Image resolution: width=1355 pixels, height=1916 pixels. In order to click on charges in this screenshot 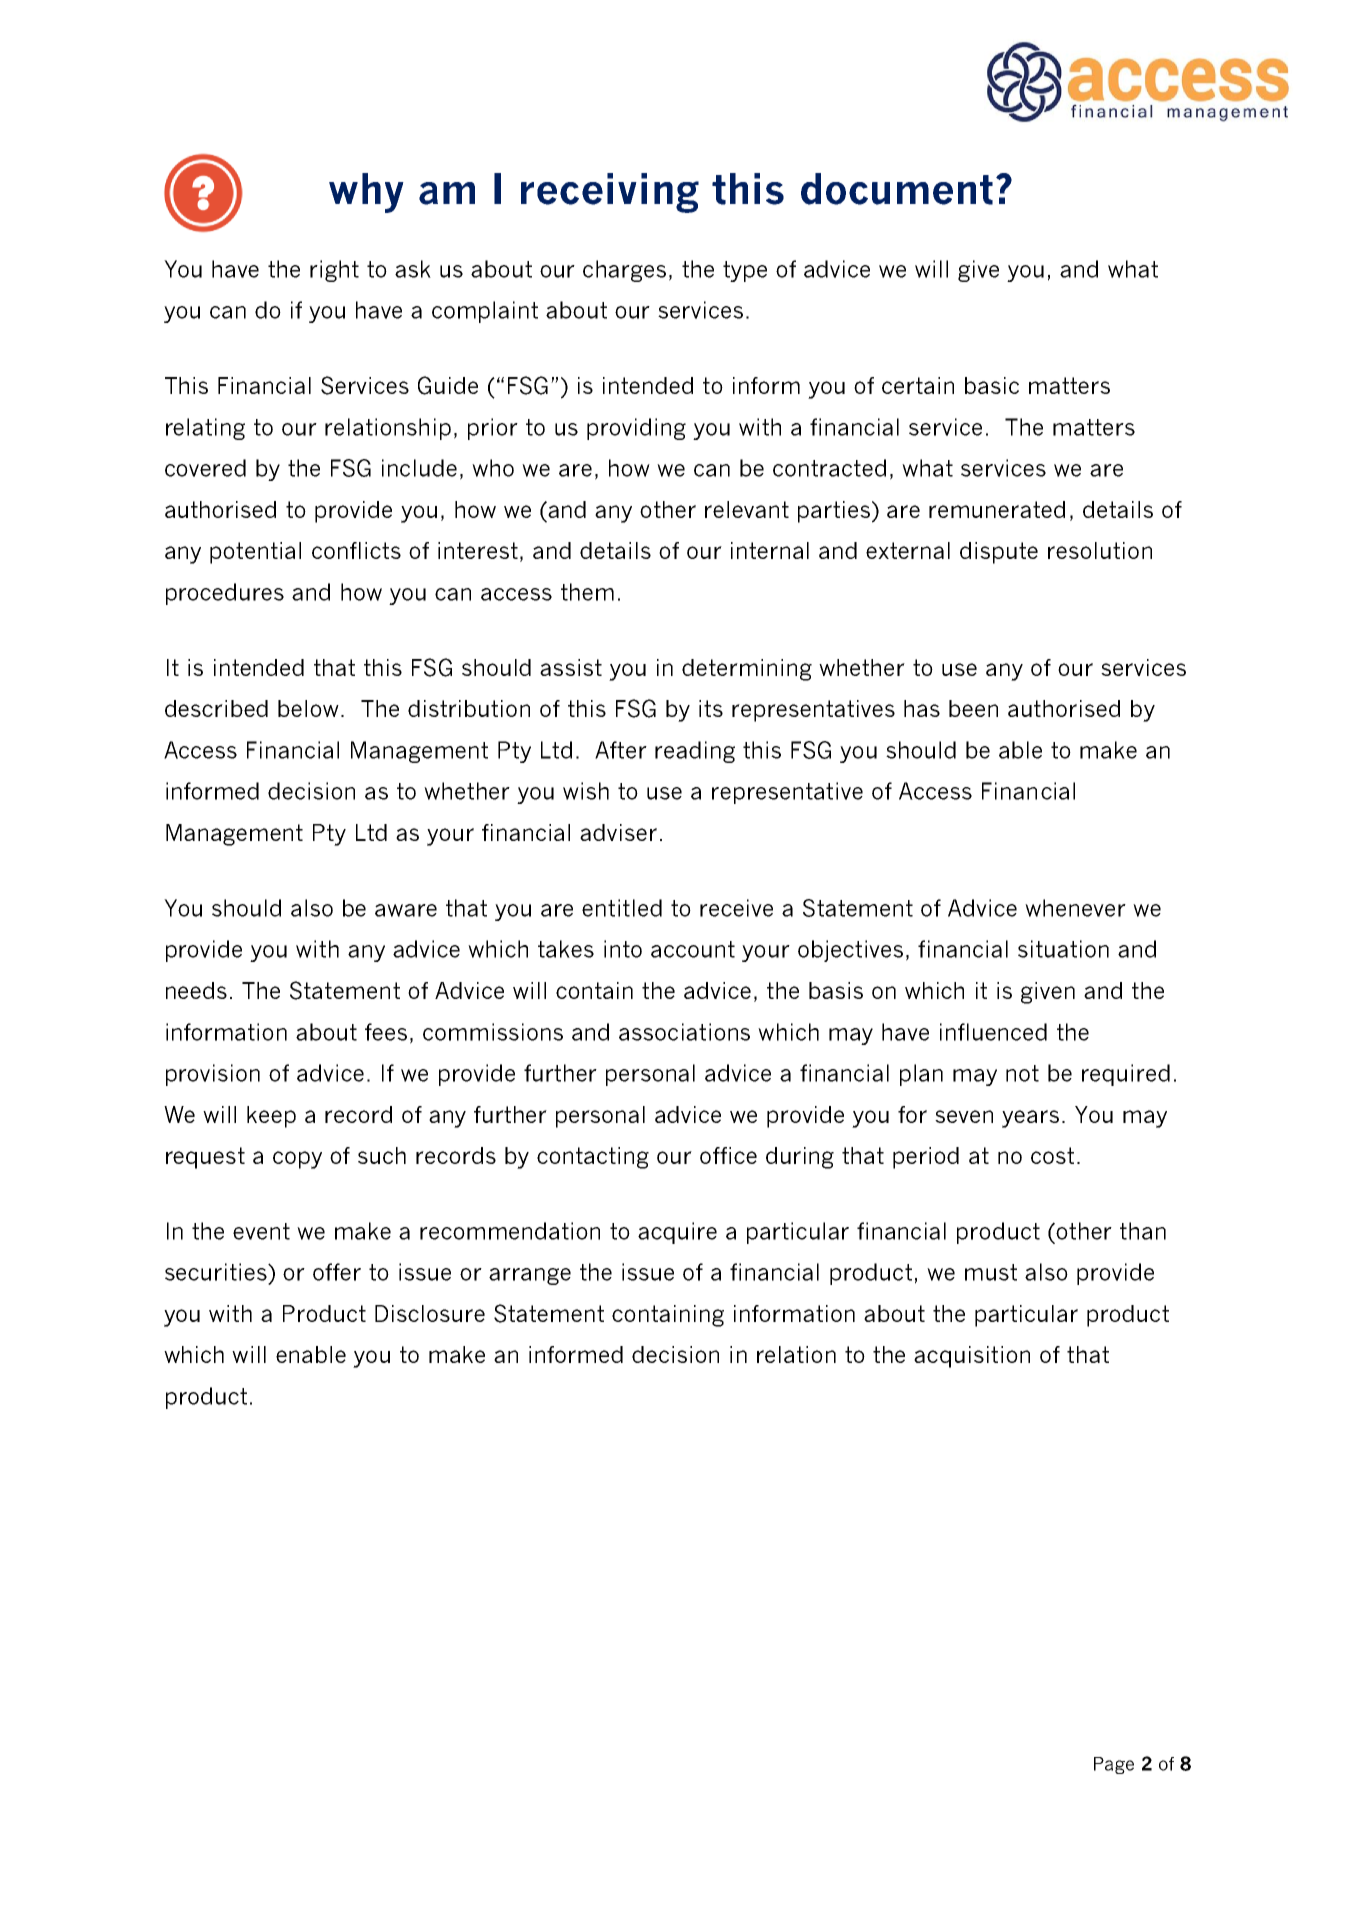, I will do `click(624, 271)`.
